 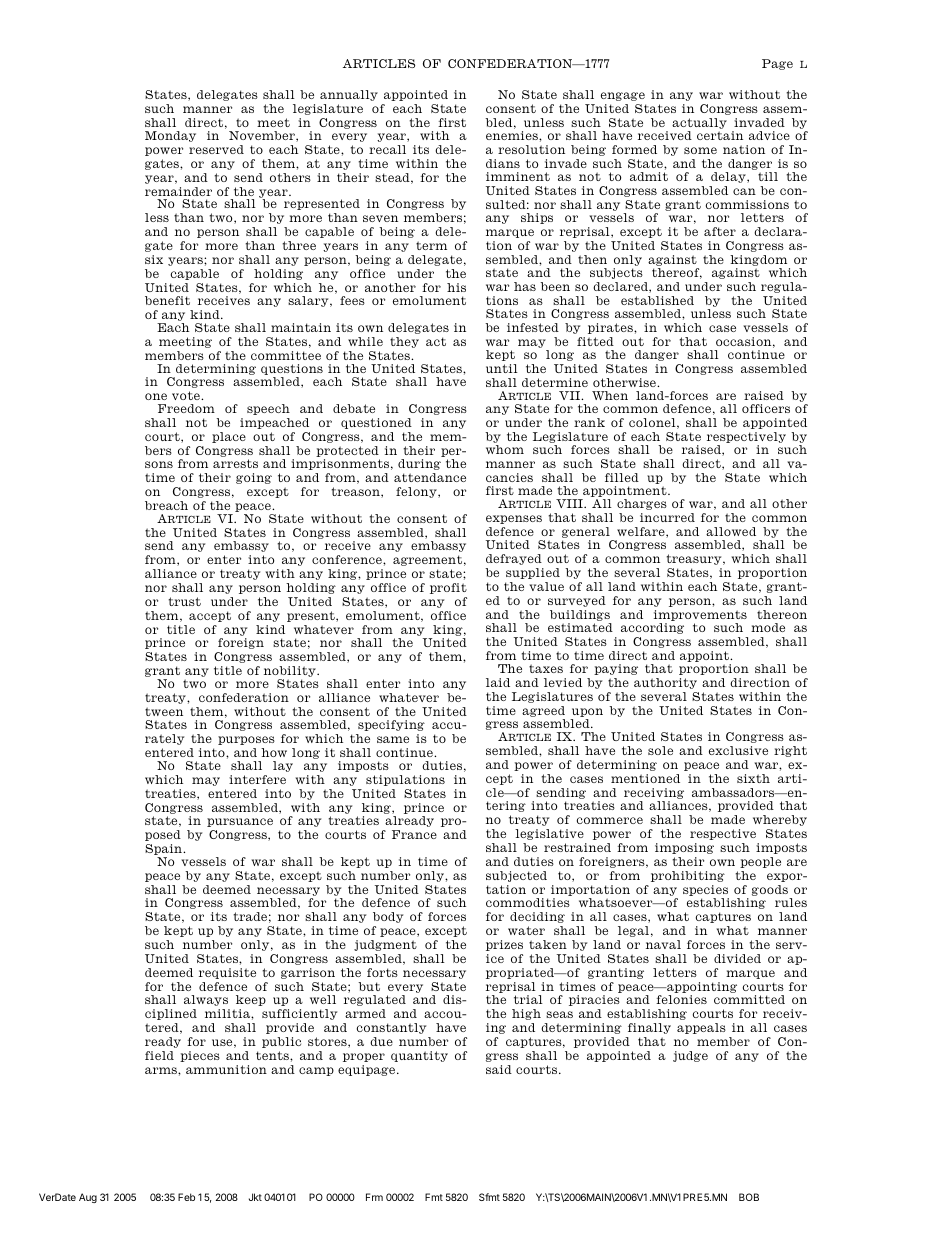 I want to click on attendance, so click(x=430, y=477).
